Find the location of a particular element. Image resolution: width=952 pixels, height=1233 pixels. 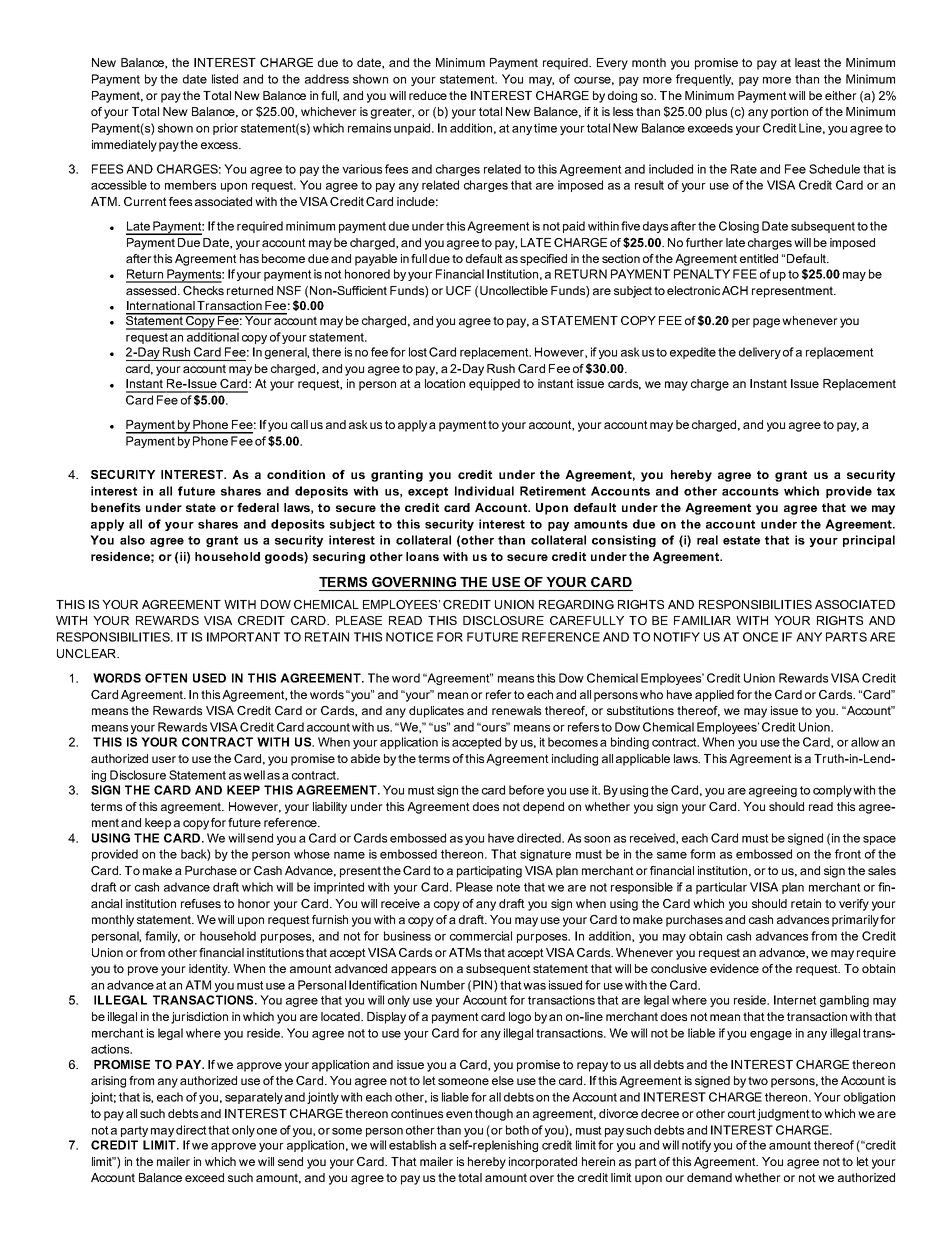

Individual is located at coordinates (484, 491).
